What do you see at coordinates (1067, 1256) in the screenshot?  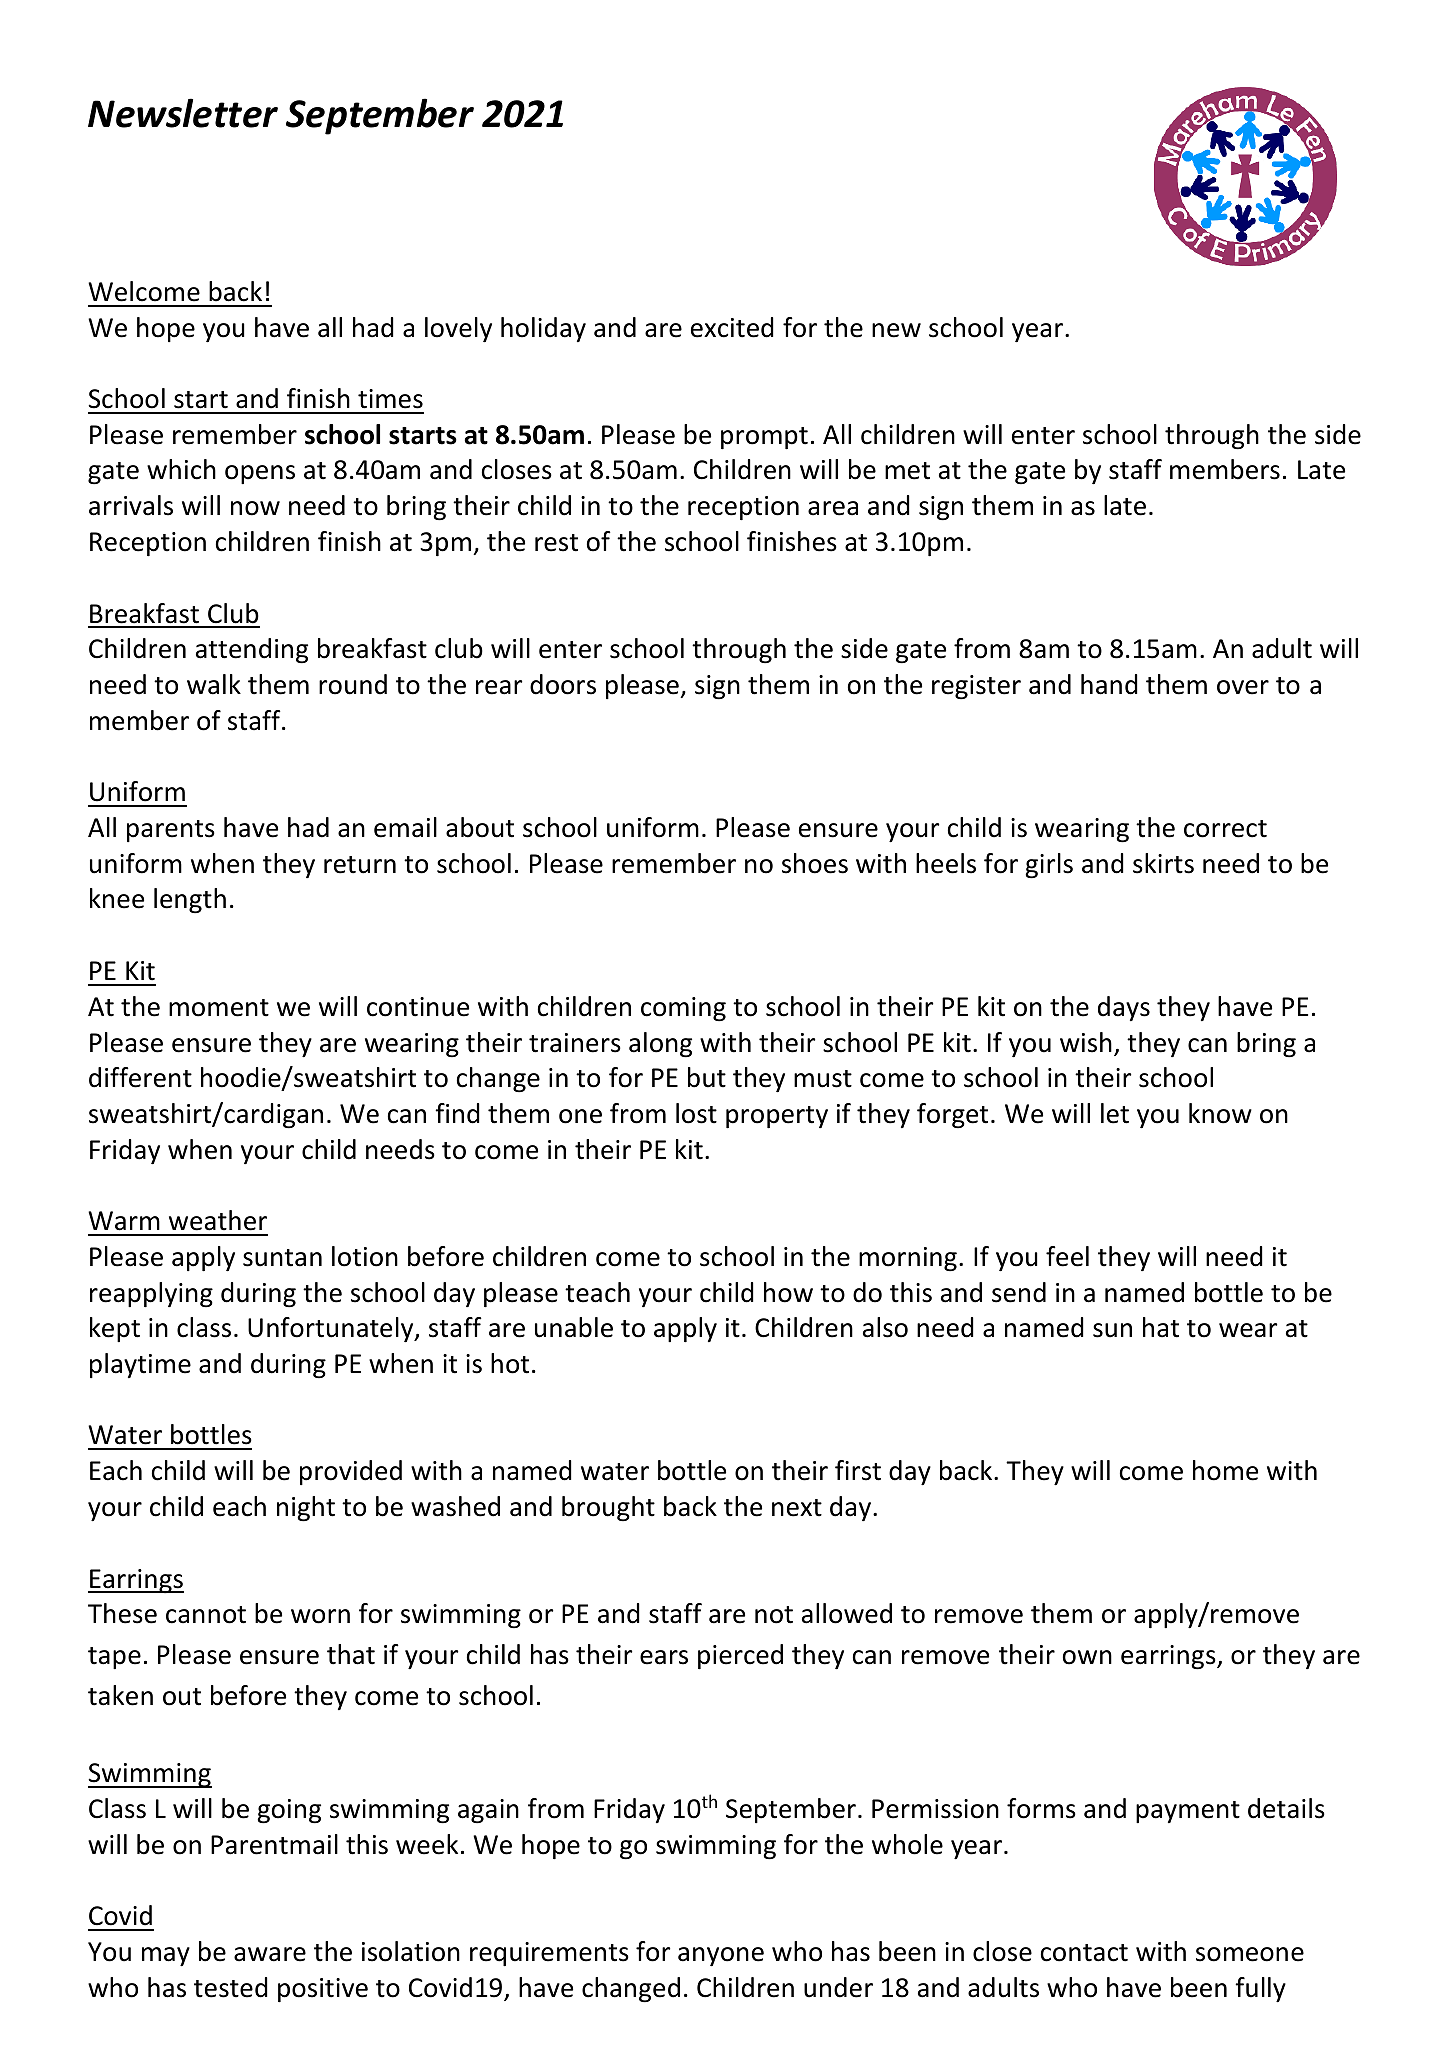 I see `feel` at bounding box center [1067, 1256].
